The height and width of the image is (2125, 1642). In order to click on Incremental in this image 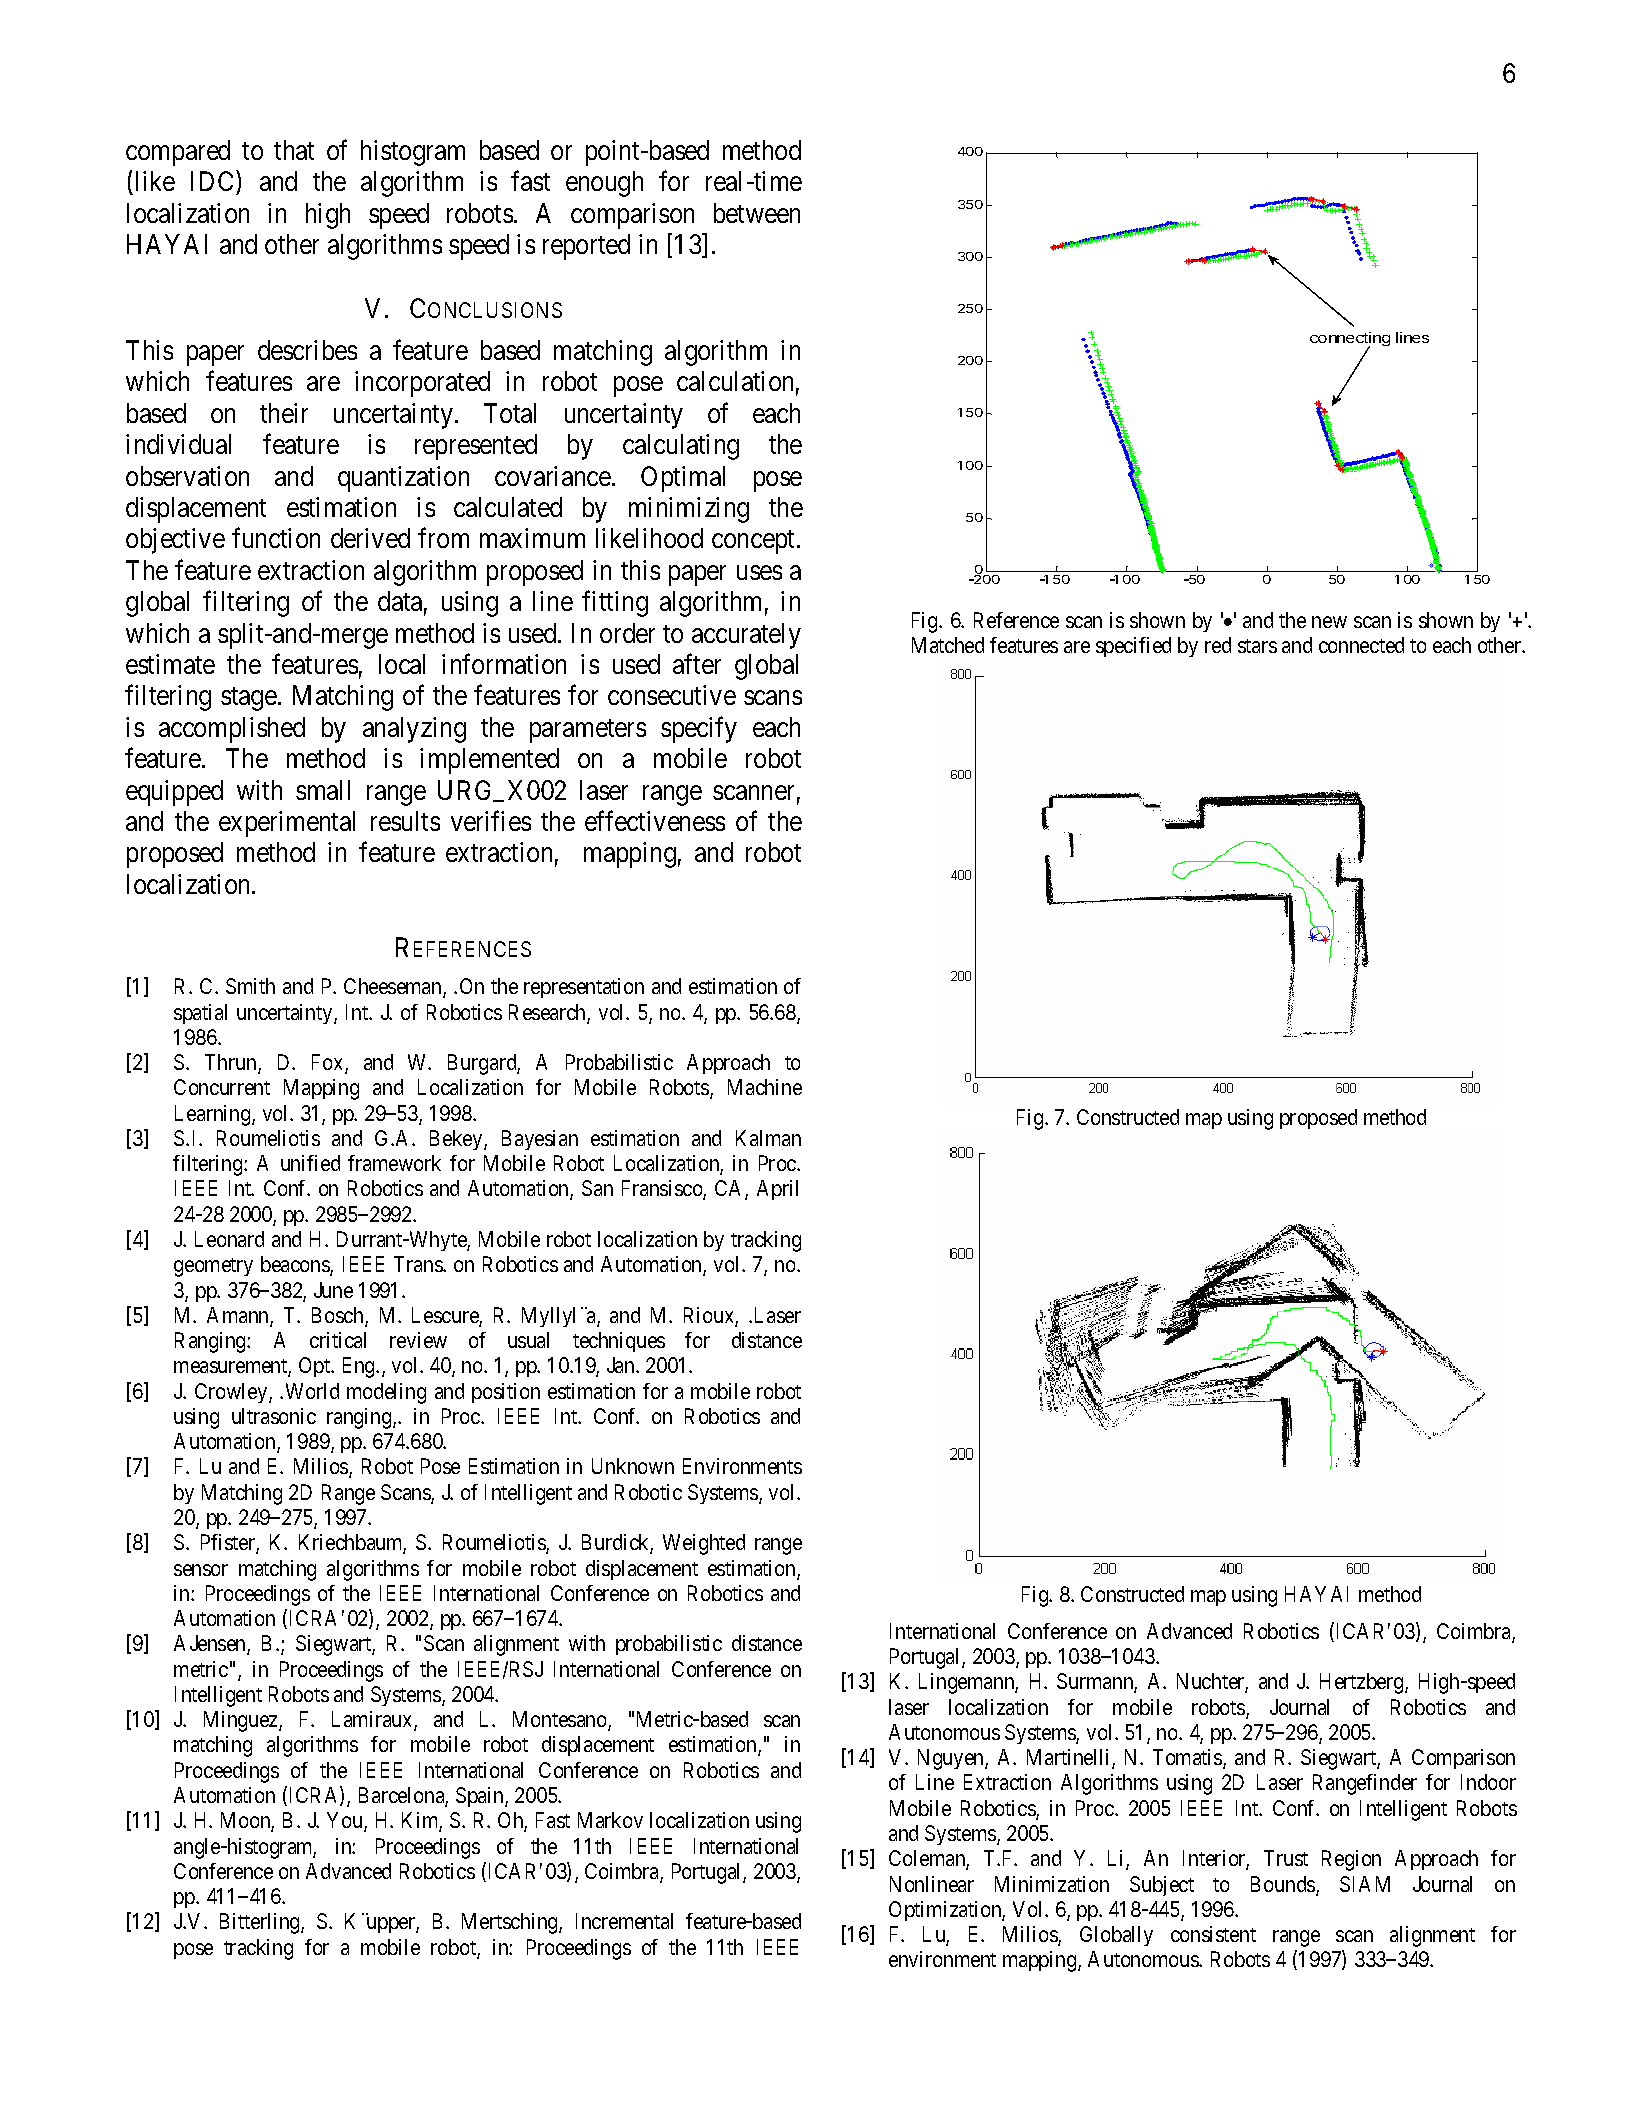, I will do `click(624, 1921)`.
